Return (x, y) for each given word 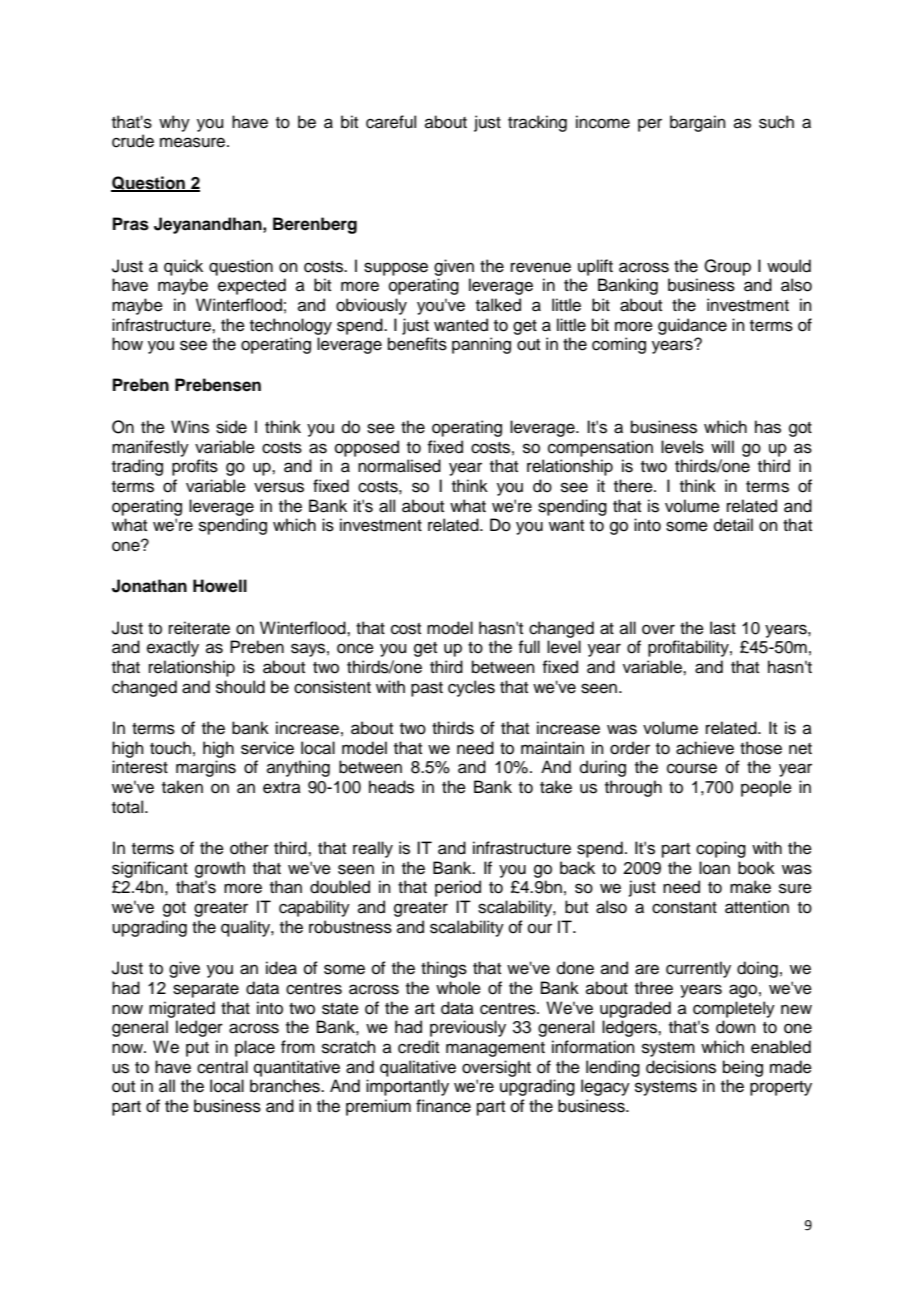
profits (195, 467)
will (722, 446)
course (692, 768)
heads (391, 787)
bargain (698, 123)
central (222, 1067)
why (174, 123)
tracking (537, 123)
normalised (399, 466)
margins (206, 768)
